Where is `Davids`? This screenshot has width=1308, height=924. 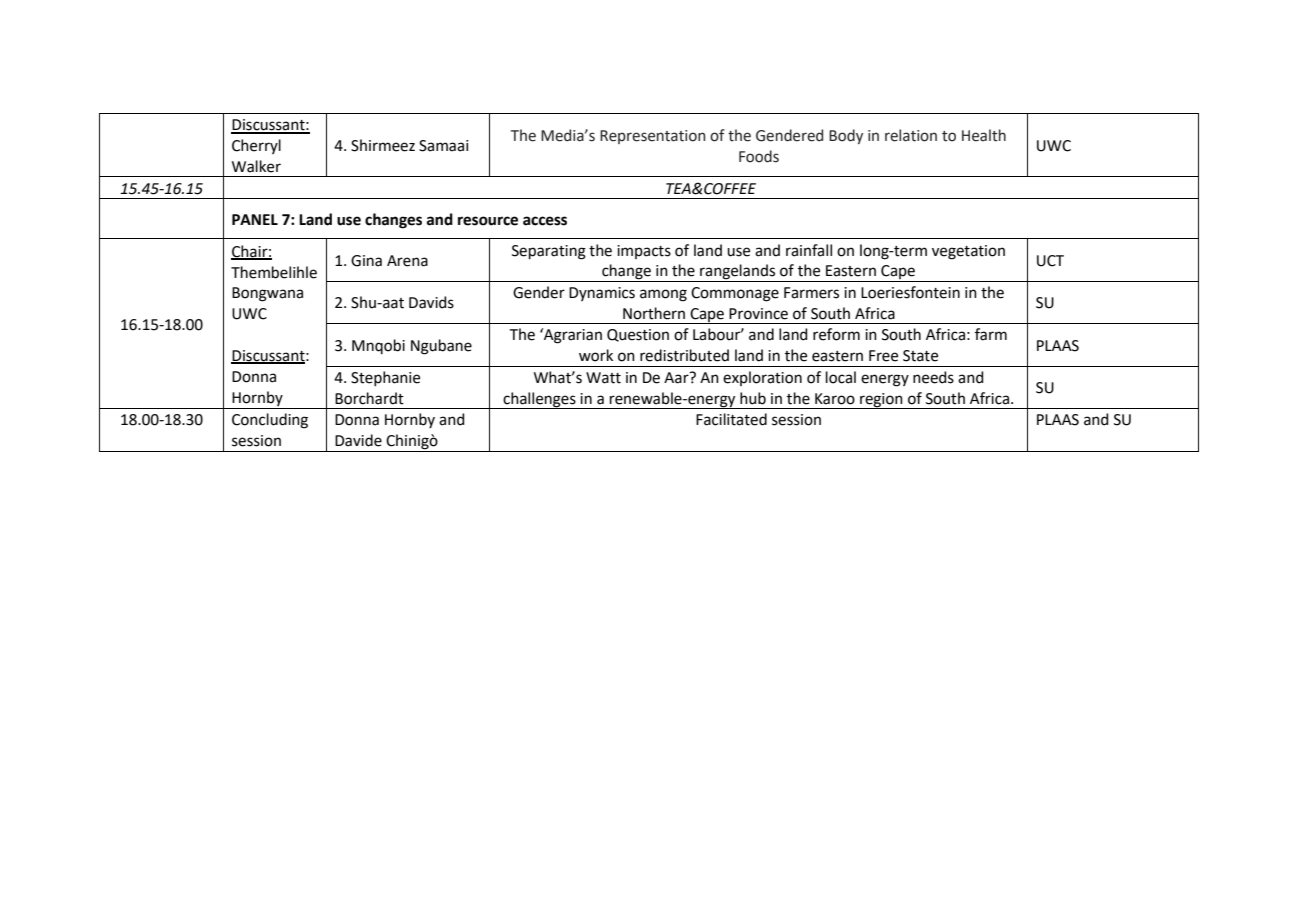 Davids is located at coordinates (431, 302).
